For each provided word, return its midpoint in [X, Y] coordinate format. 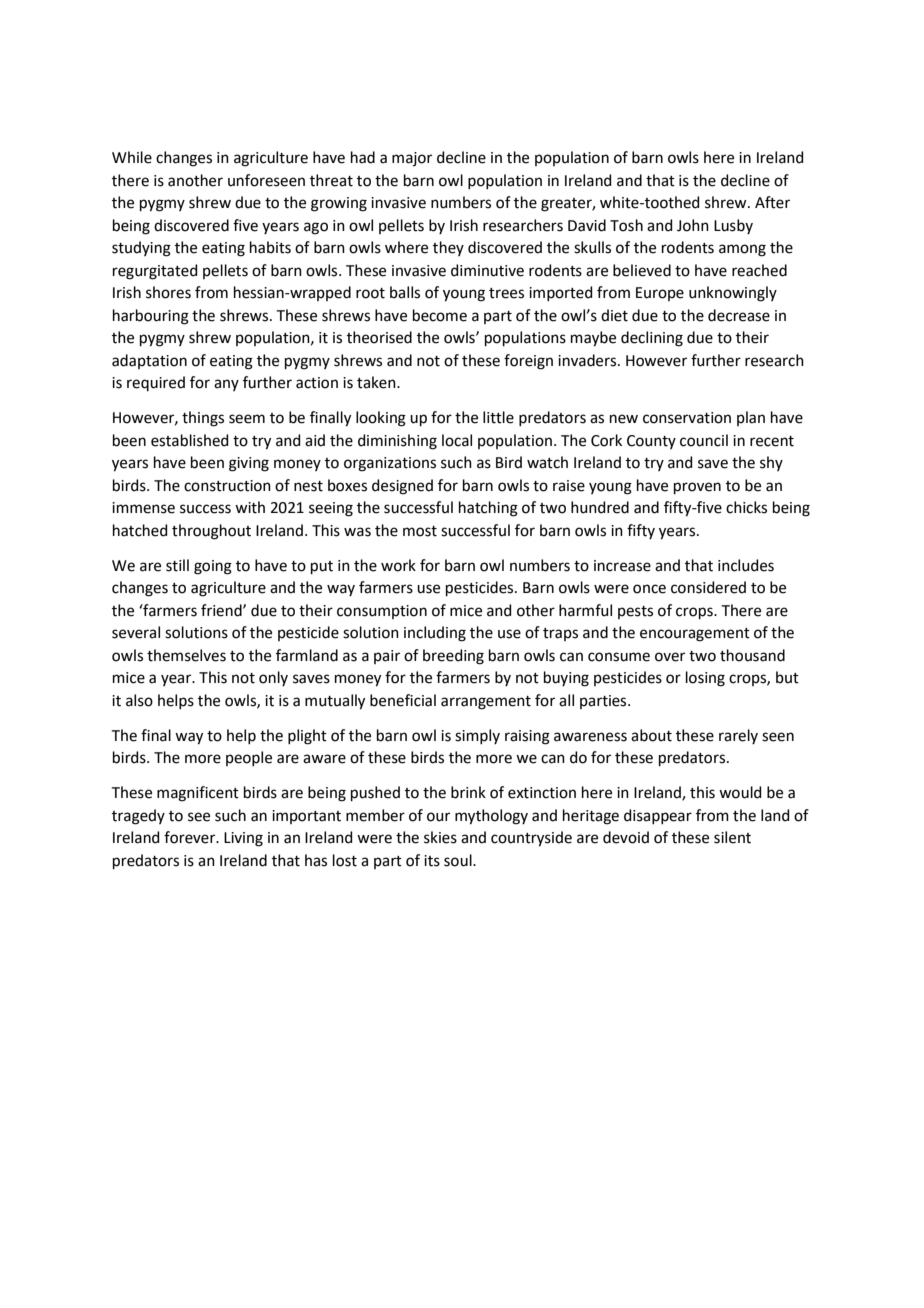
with [250, 507]
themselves [186, 655]
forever [191, 837]
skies [440, 837]
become [440, 315]
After [772, 202]
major [412, 159]
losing [705, 679]
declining [652, 339]
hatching [488, 509]
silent [732, 837]
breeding [453, 657]
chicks [746, 507]
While [132, 157]
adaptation [149, 361]
